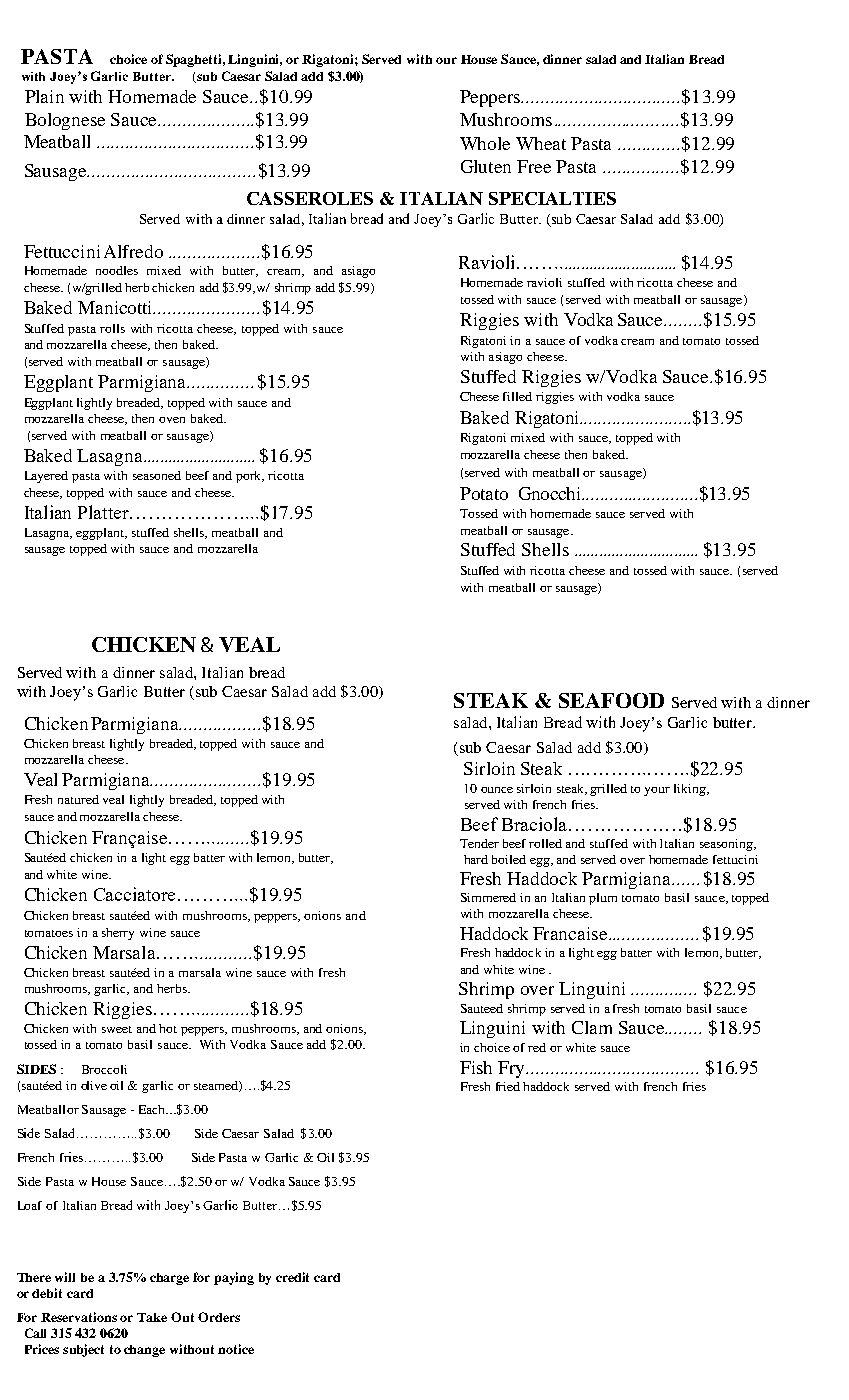 This screenshot has width=849, height=1400. What do you see at coordinates (541, 143) in the screenshot?
I see `Wheat` at bounding box center [541, 143].
